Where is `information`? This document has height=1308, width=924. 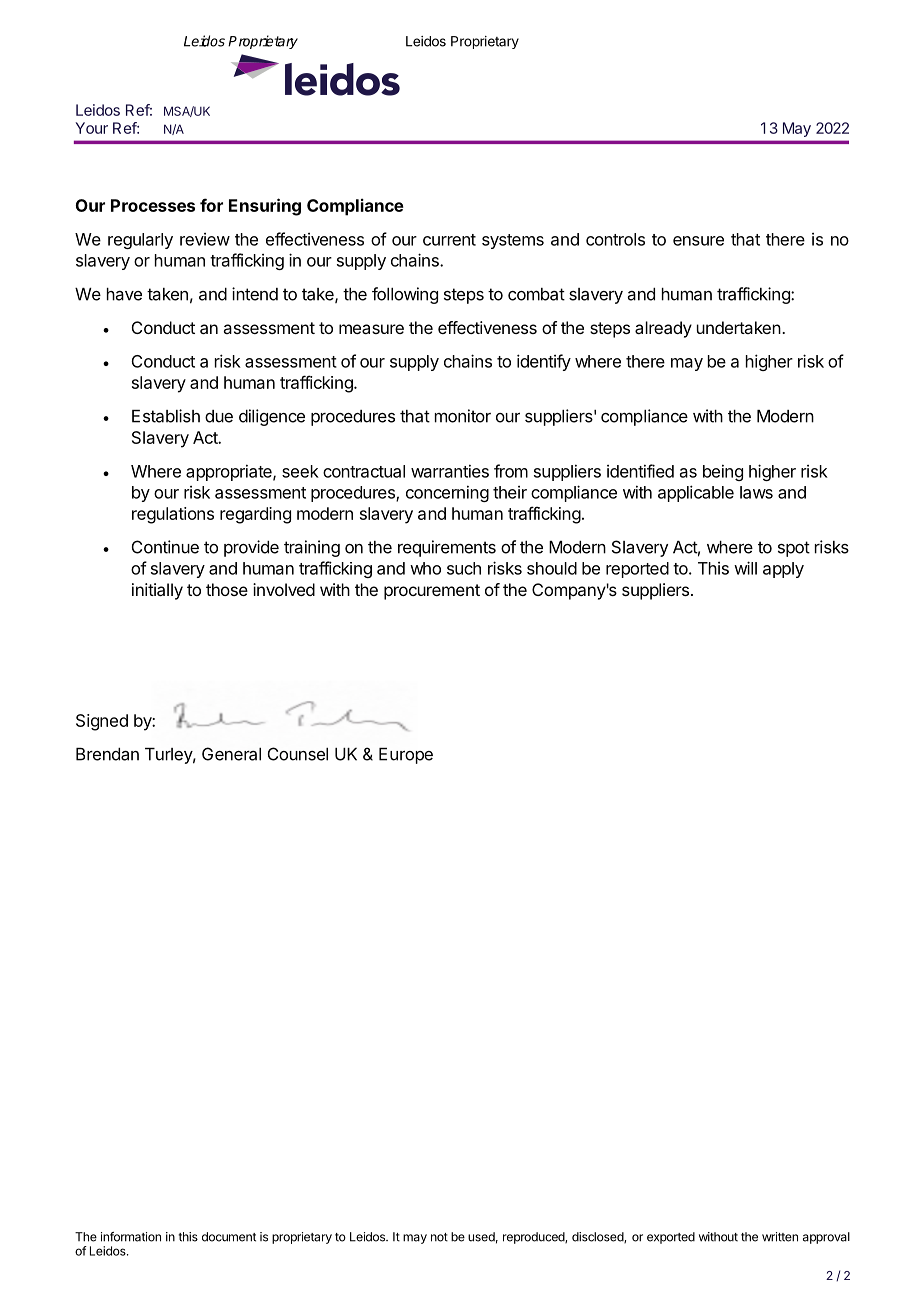
information is located at coordinates (131, 1237).
